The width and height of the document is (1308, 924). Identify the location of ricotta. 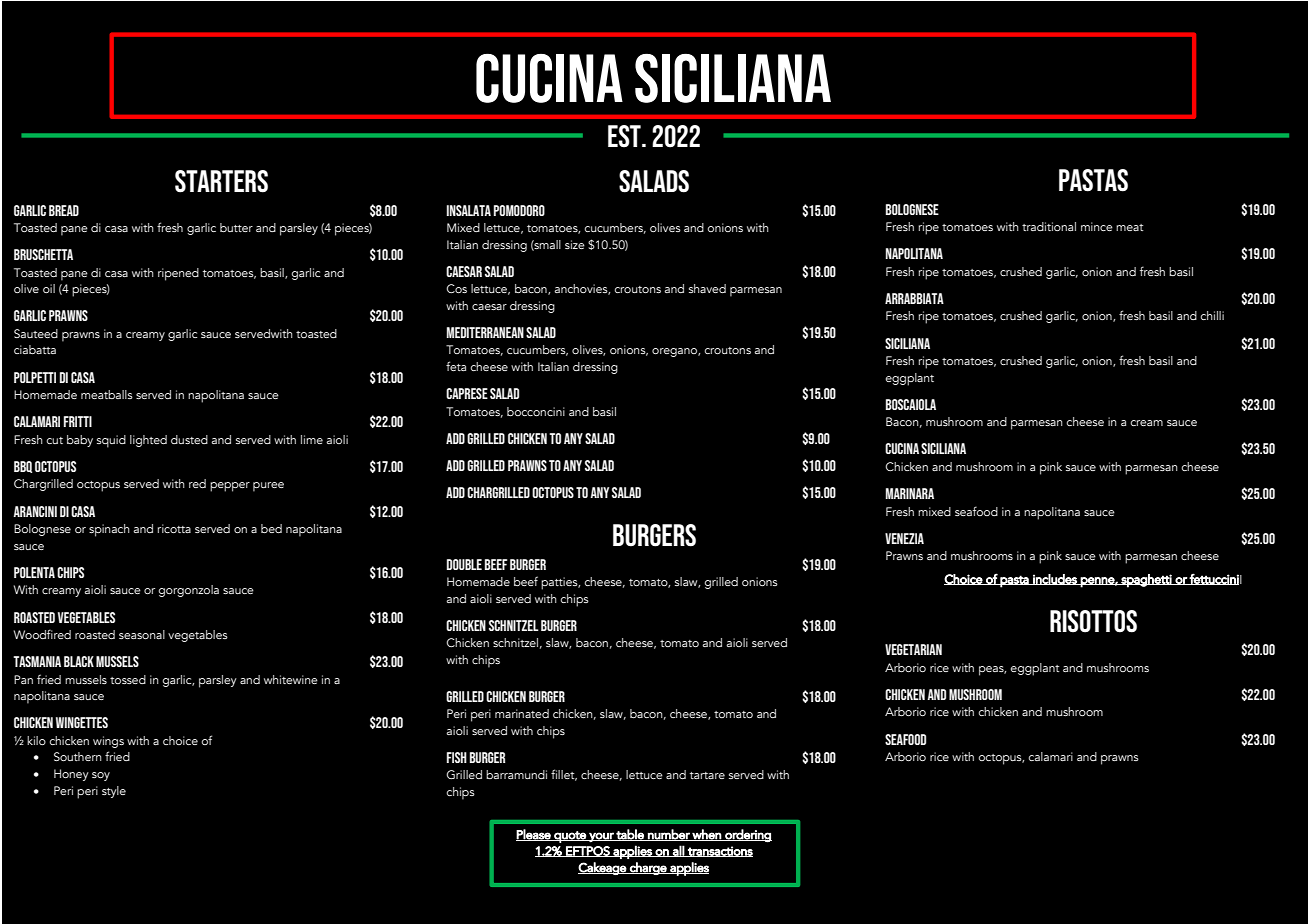
(174, 528).
